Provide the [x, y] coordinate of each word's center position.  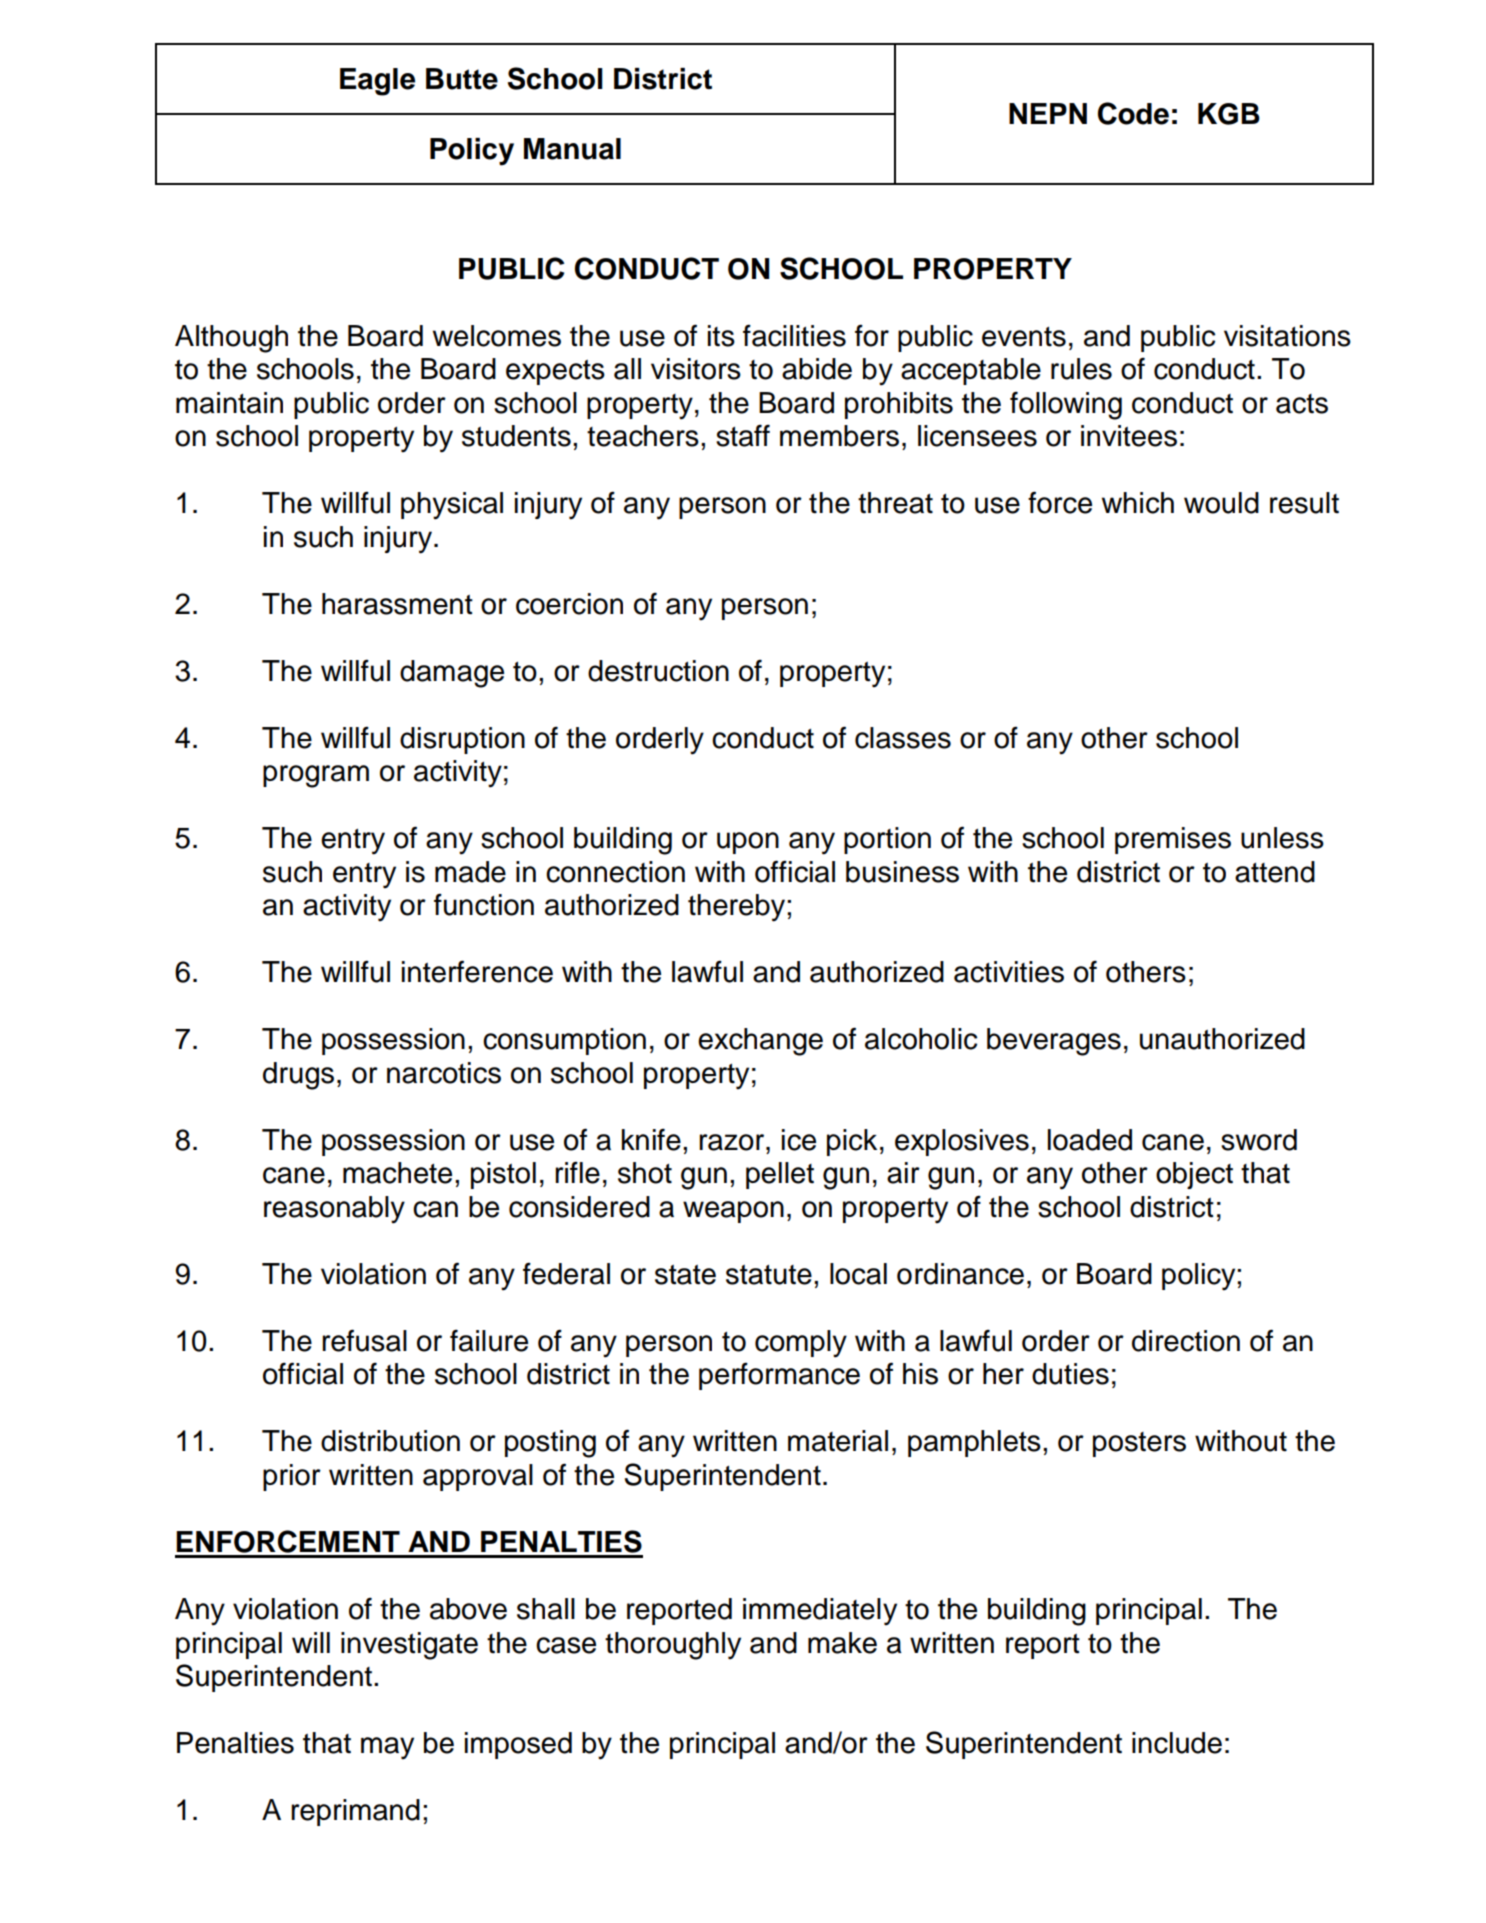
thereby [738, 908]
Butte [462, 79]
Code [1133, 113]
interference [477, 971]
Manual [572, 149]
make [842, 1643]
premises [1173, 840]
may [387, 1748]
